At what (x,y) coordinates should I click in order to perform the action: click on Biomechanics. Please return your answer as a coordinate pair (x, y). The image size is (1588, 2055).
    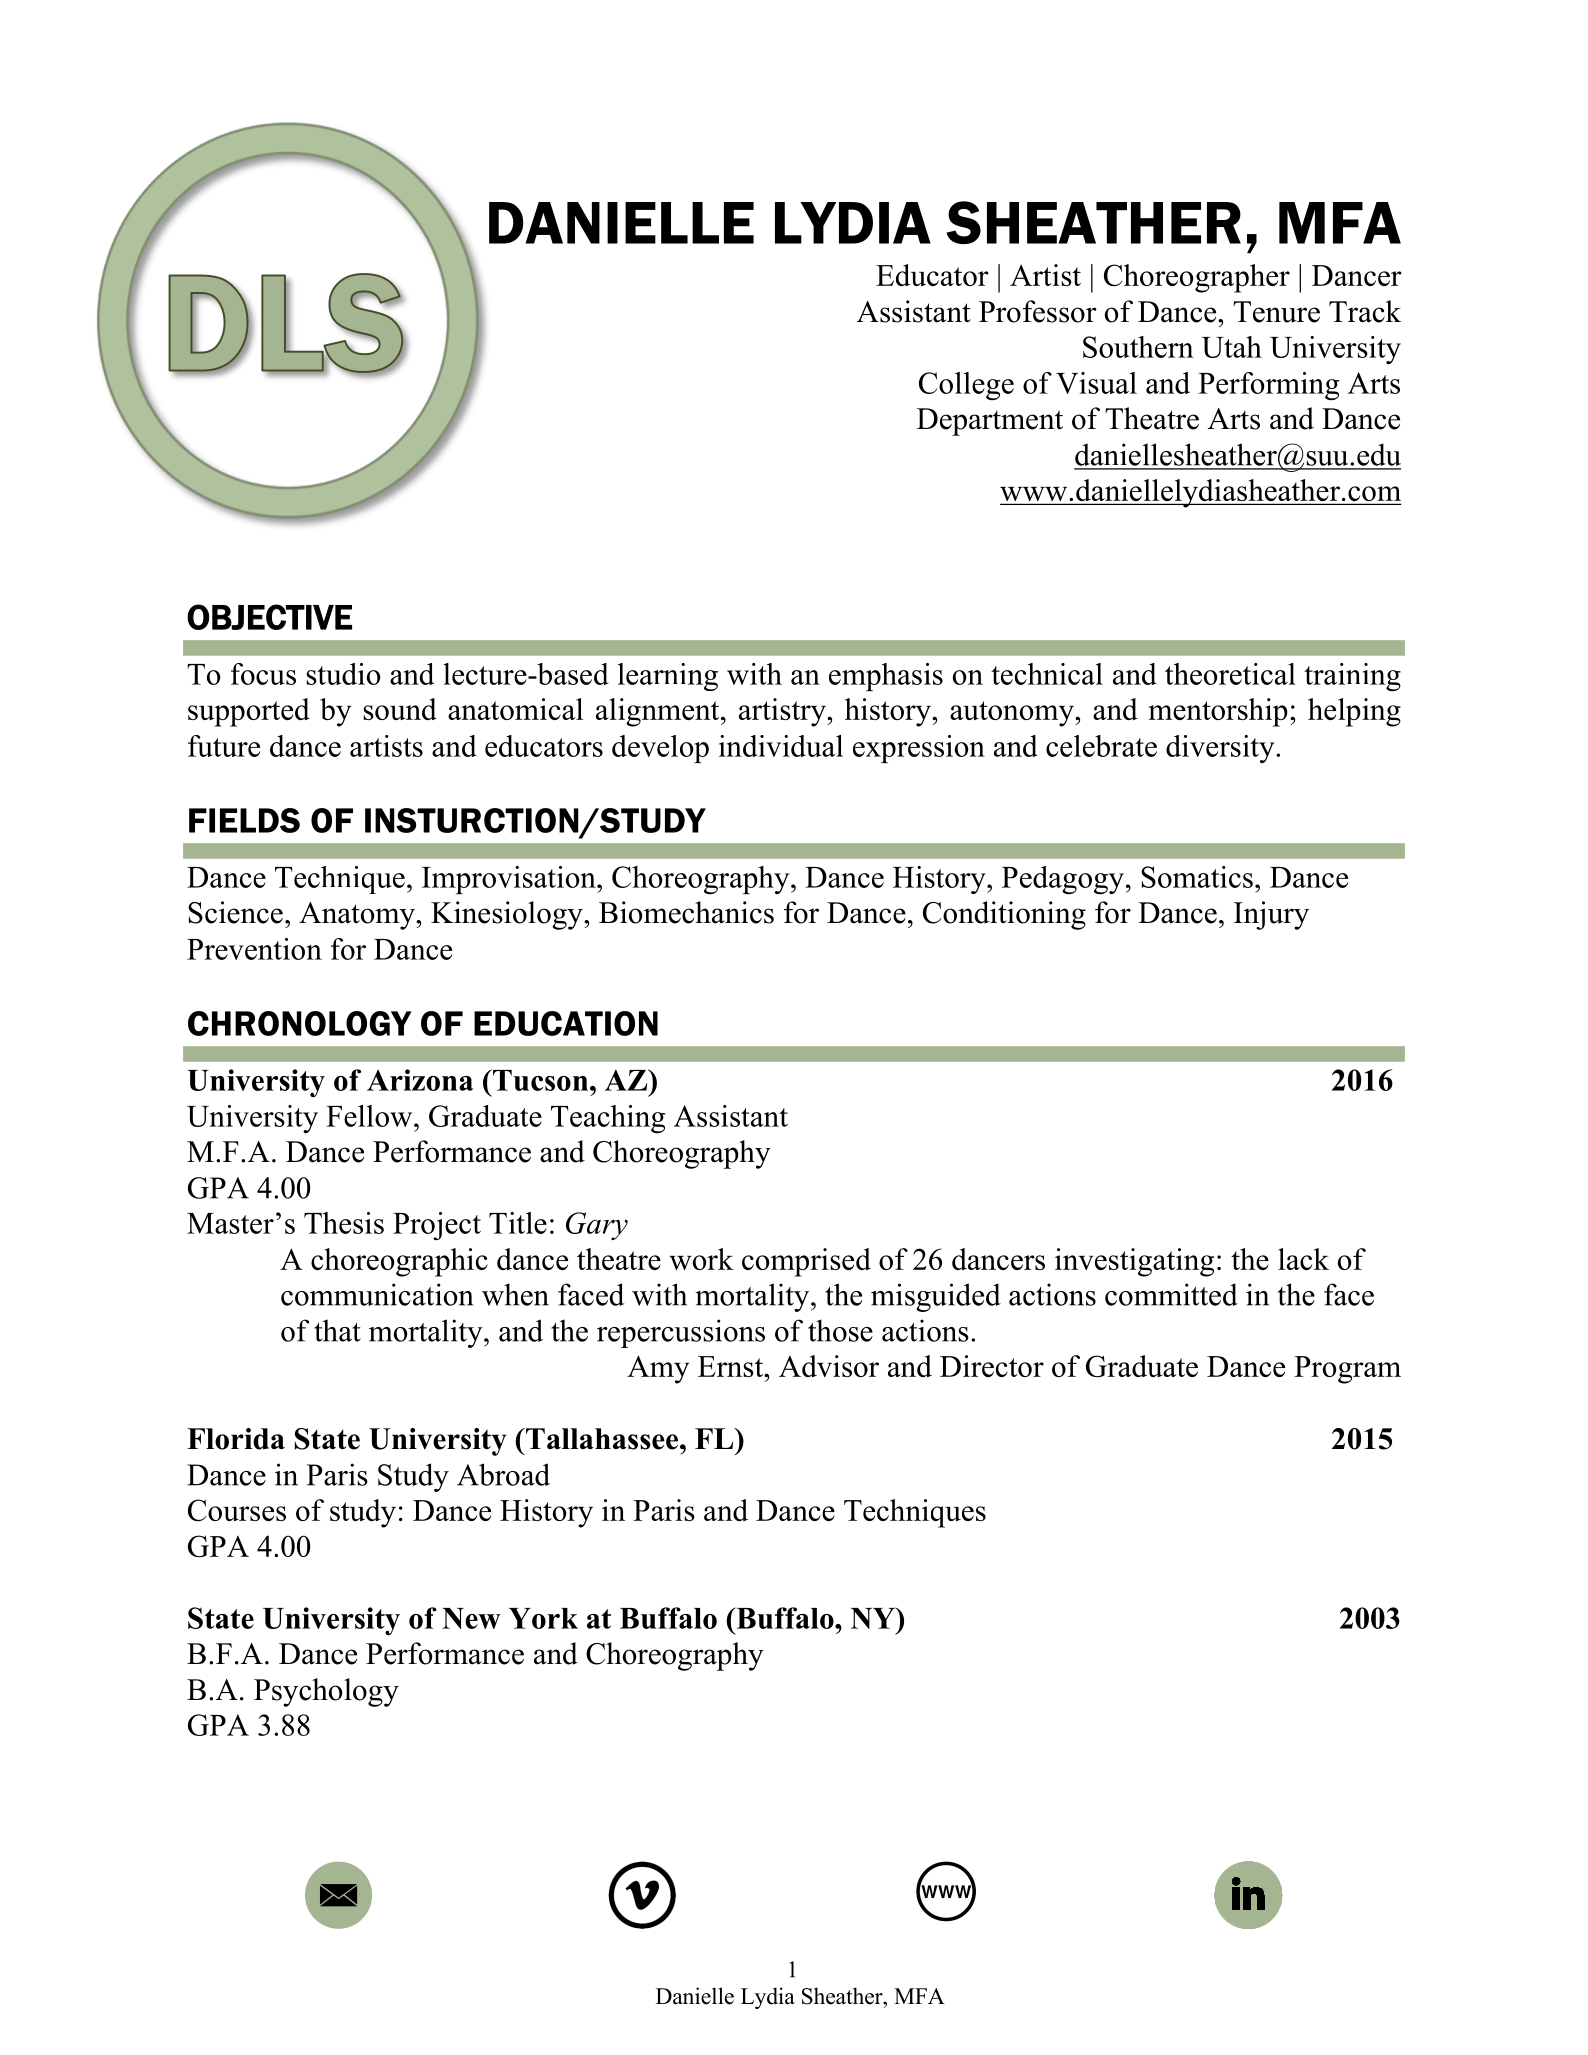
    Looking at the image, I should click on (686, 912).
